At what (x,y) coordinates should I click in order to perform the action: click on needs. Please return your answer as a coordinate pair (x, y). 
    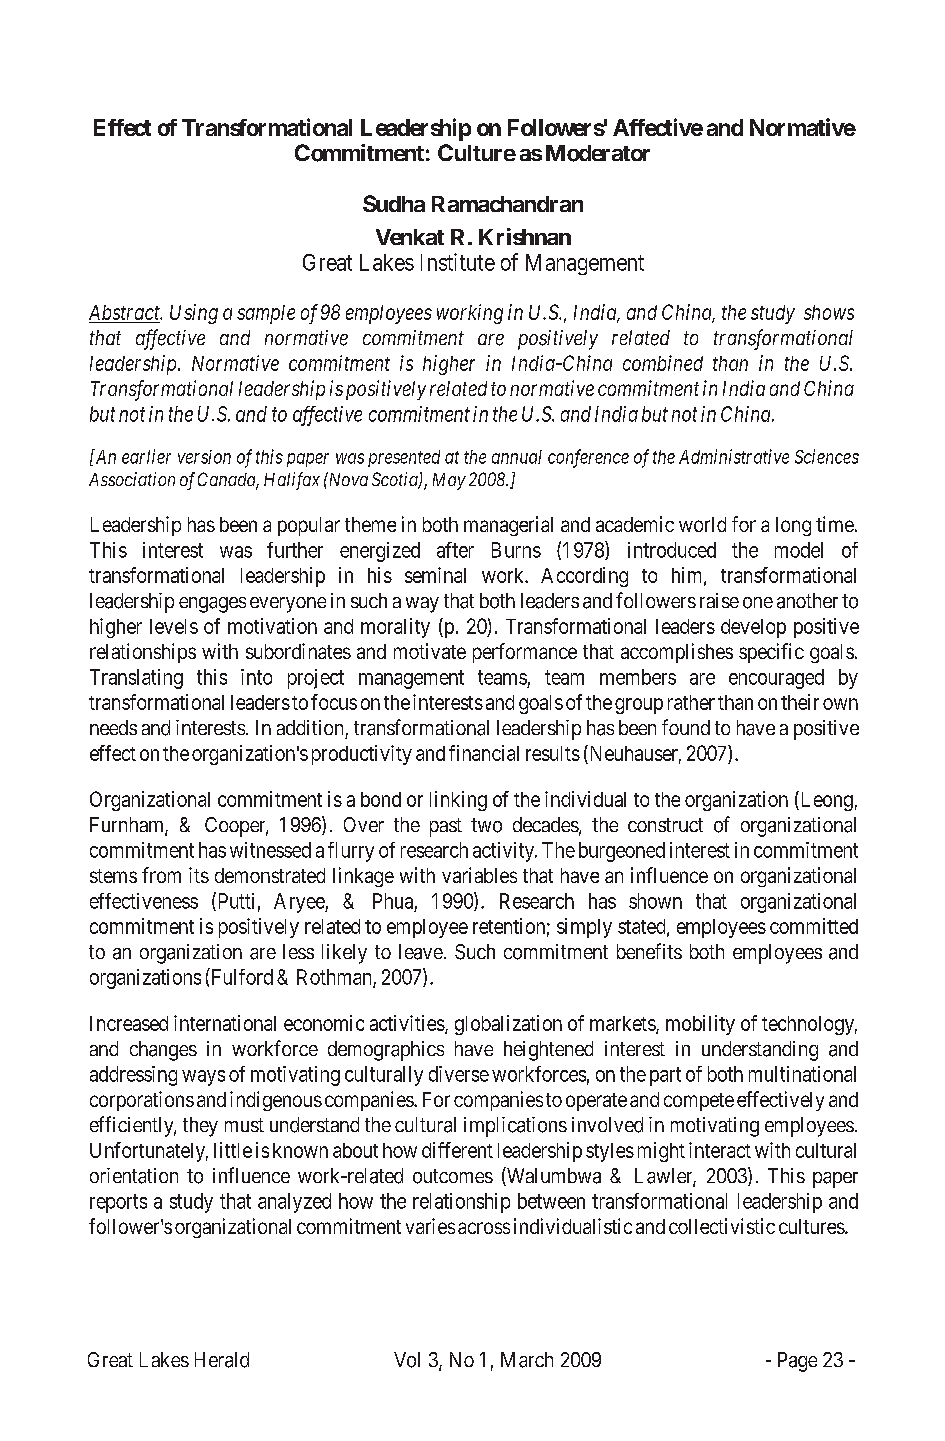
    Looking at the image, I should click on (113, 727).
